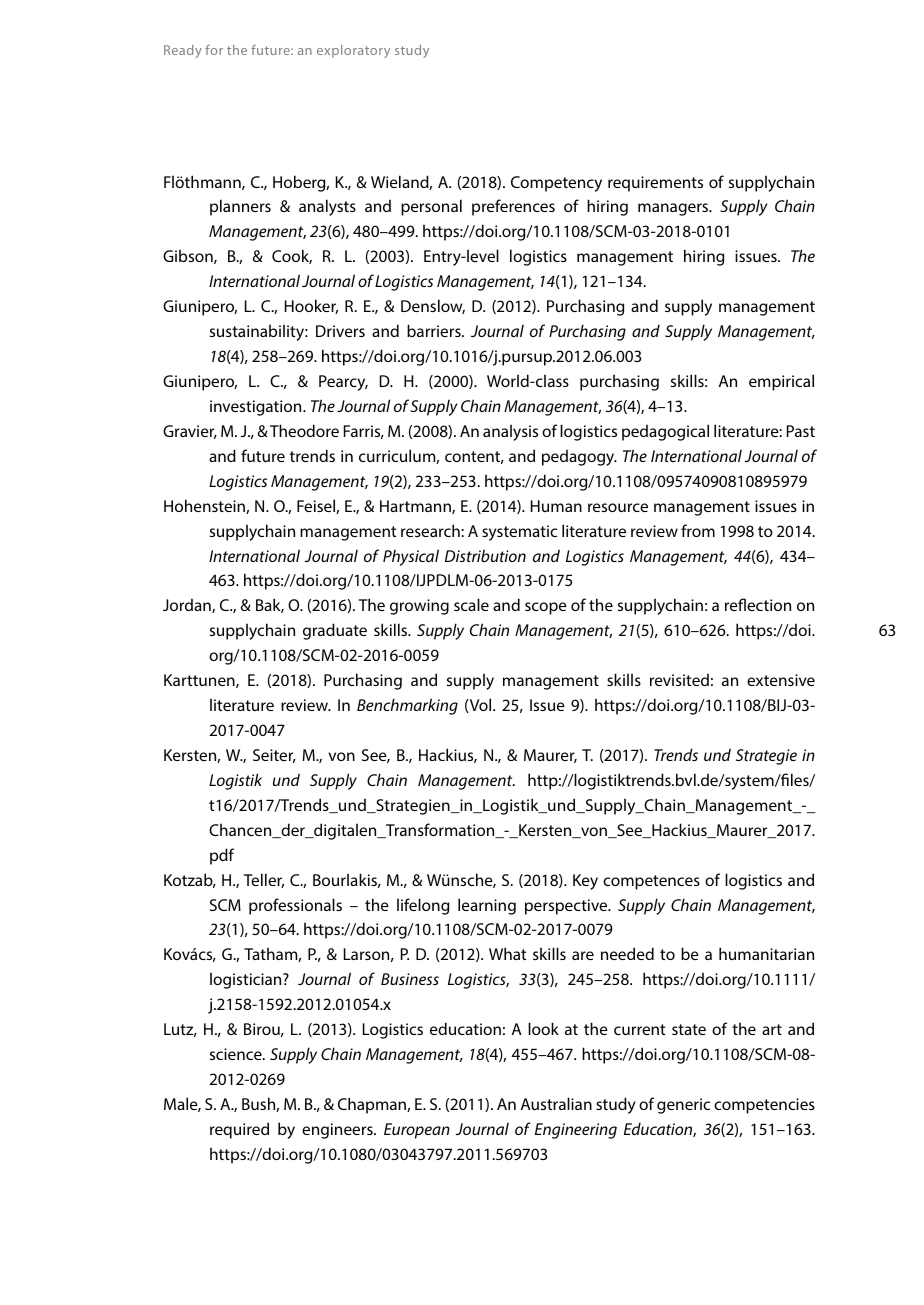  What do you see at coordinates (407, 706) in the document?
I see `Benchmarking` at bounding box center [407, 706].
